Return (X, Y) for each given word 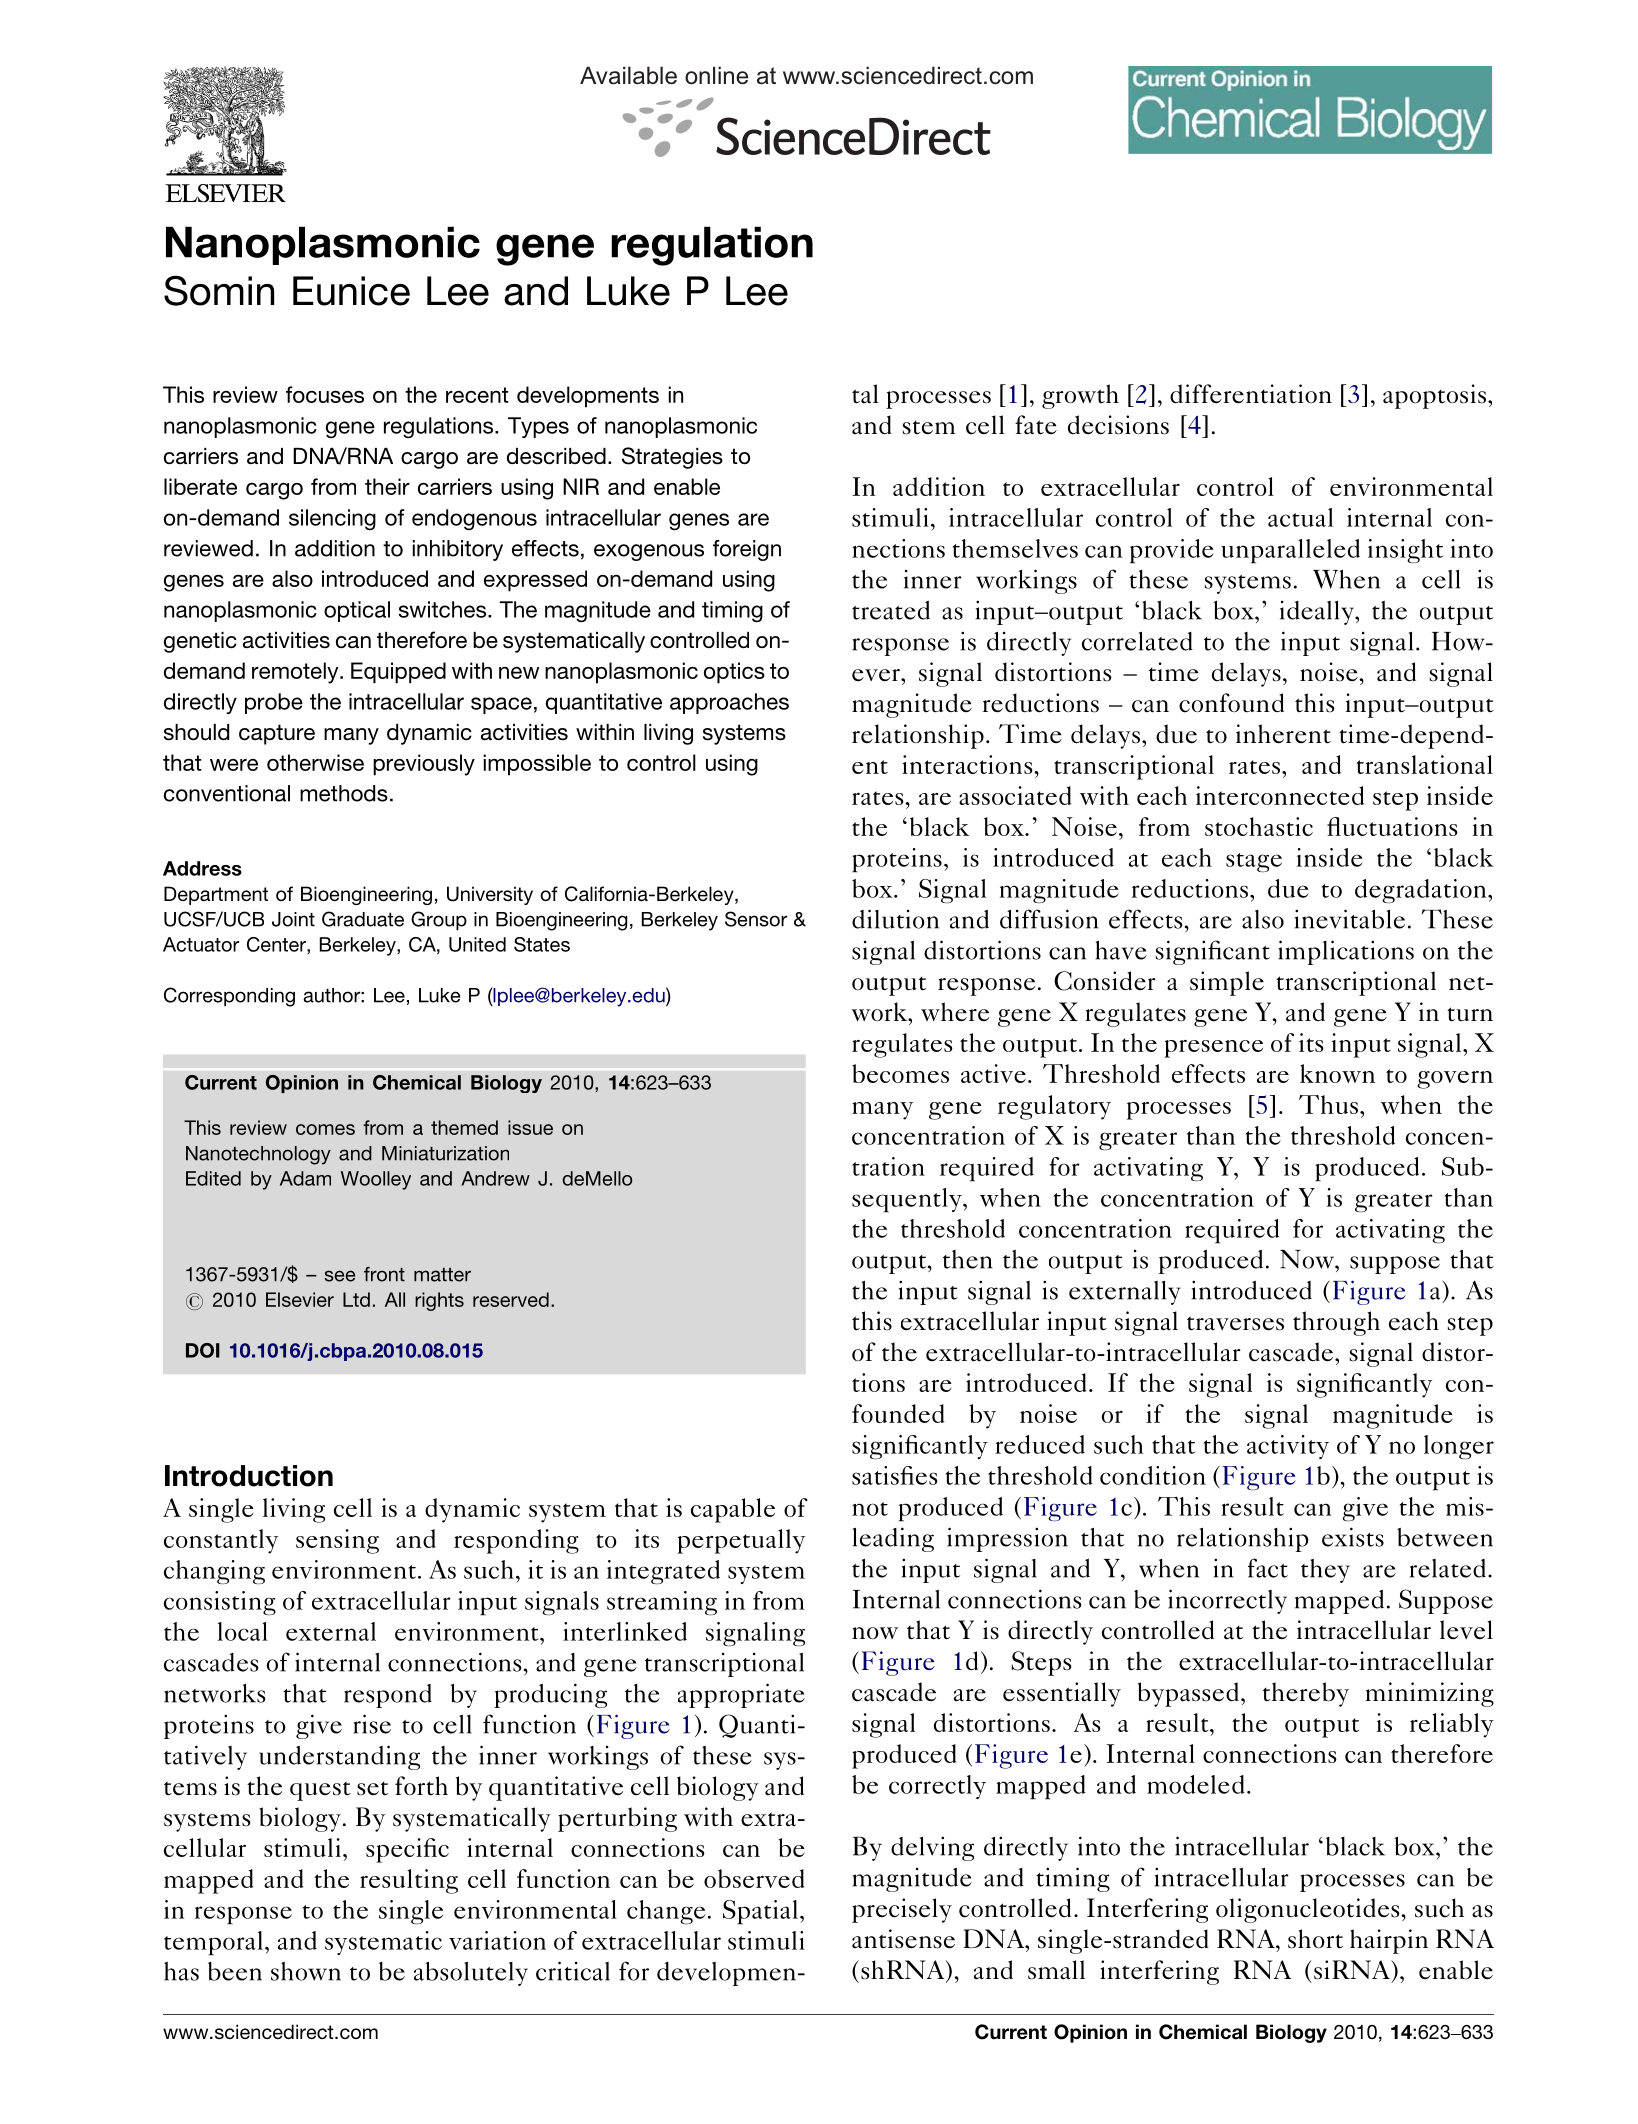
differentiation (1251, 394)
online (716, 75)
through (1336, 1323)
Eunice (351, 291)
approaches (729, 703)
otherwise (315, 762)
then (968, 1259)
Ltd (356, 1299)
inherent (1283, 734)
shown (306, 1971)
